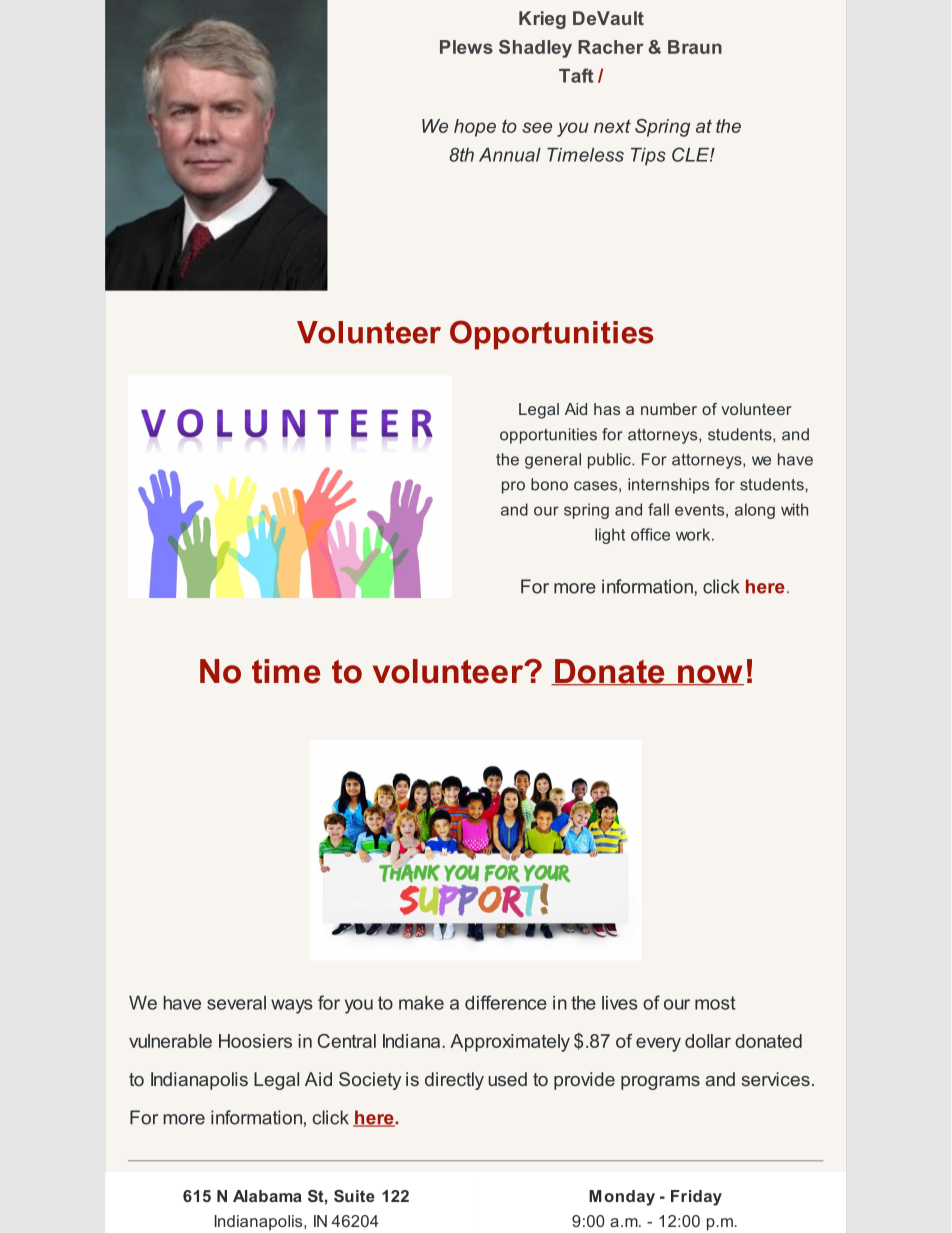 The height and width of the screenshot is (1233, 952). Describe the element at coordinates (267, 1196) in the screenshot. I see `Alabama` at that location.
